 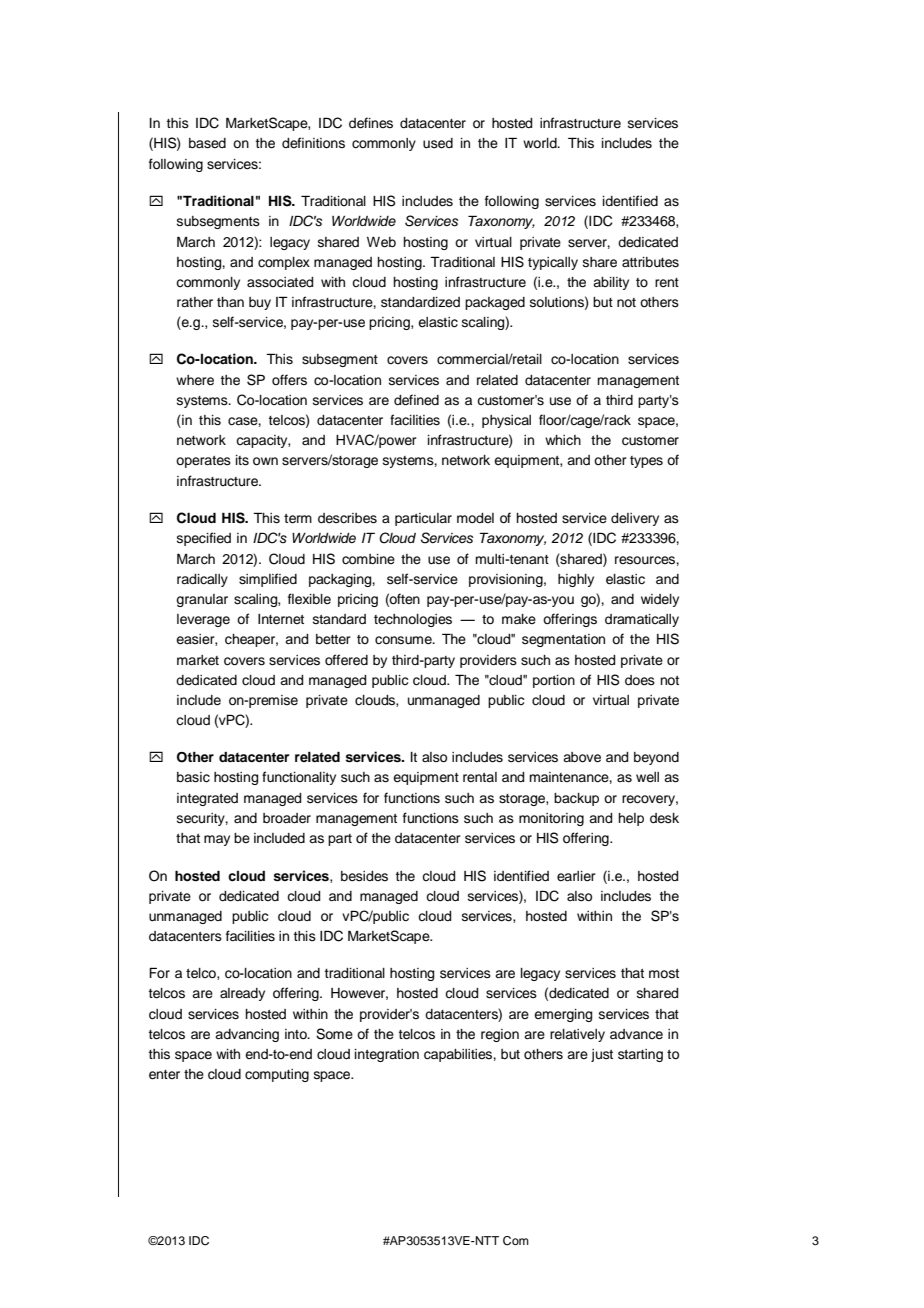 I want to click on simplified, so click(x=268, y=580).
